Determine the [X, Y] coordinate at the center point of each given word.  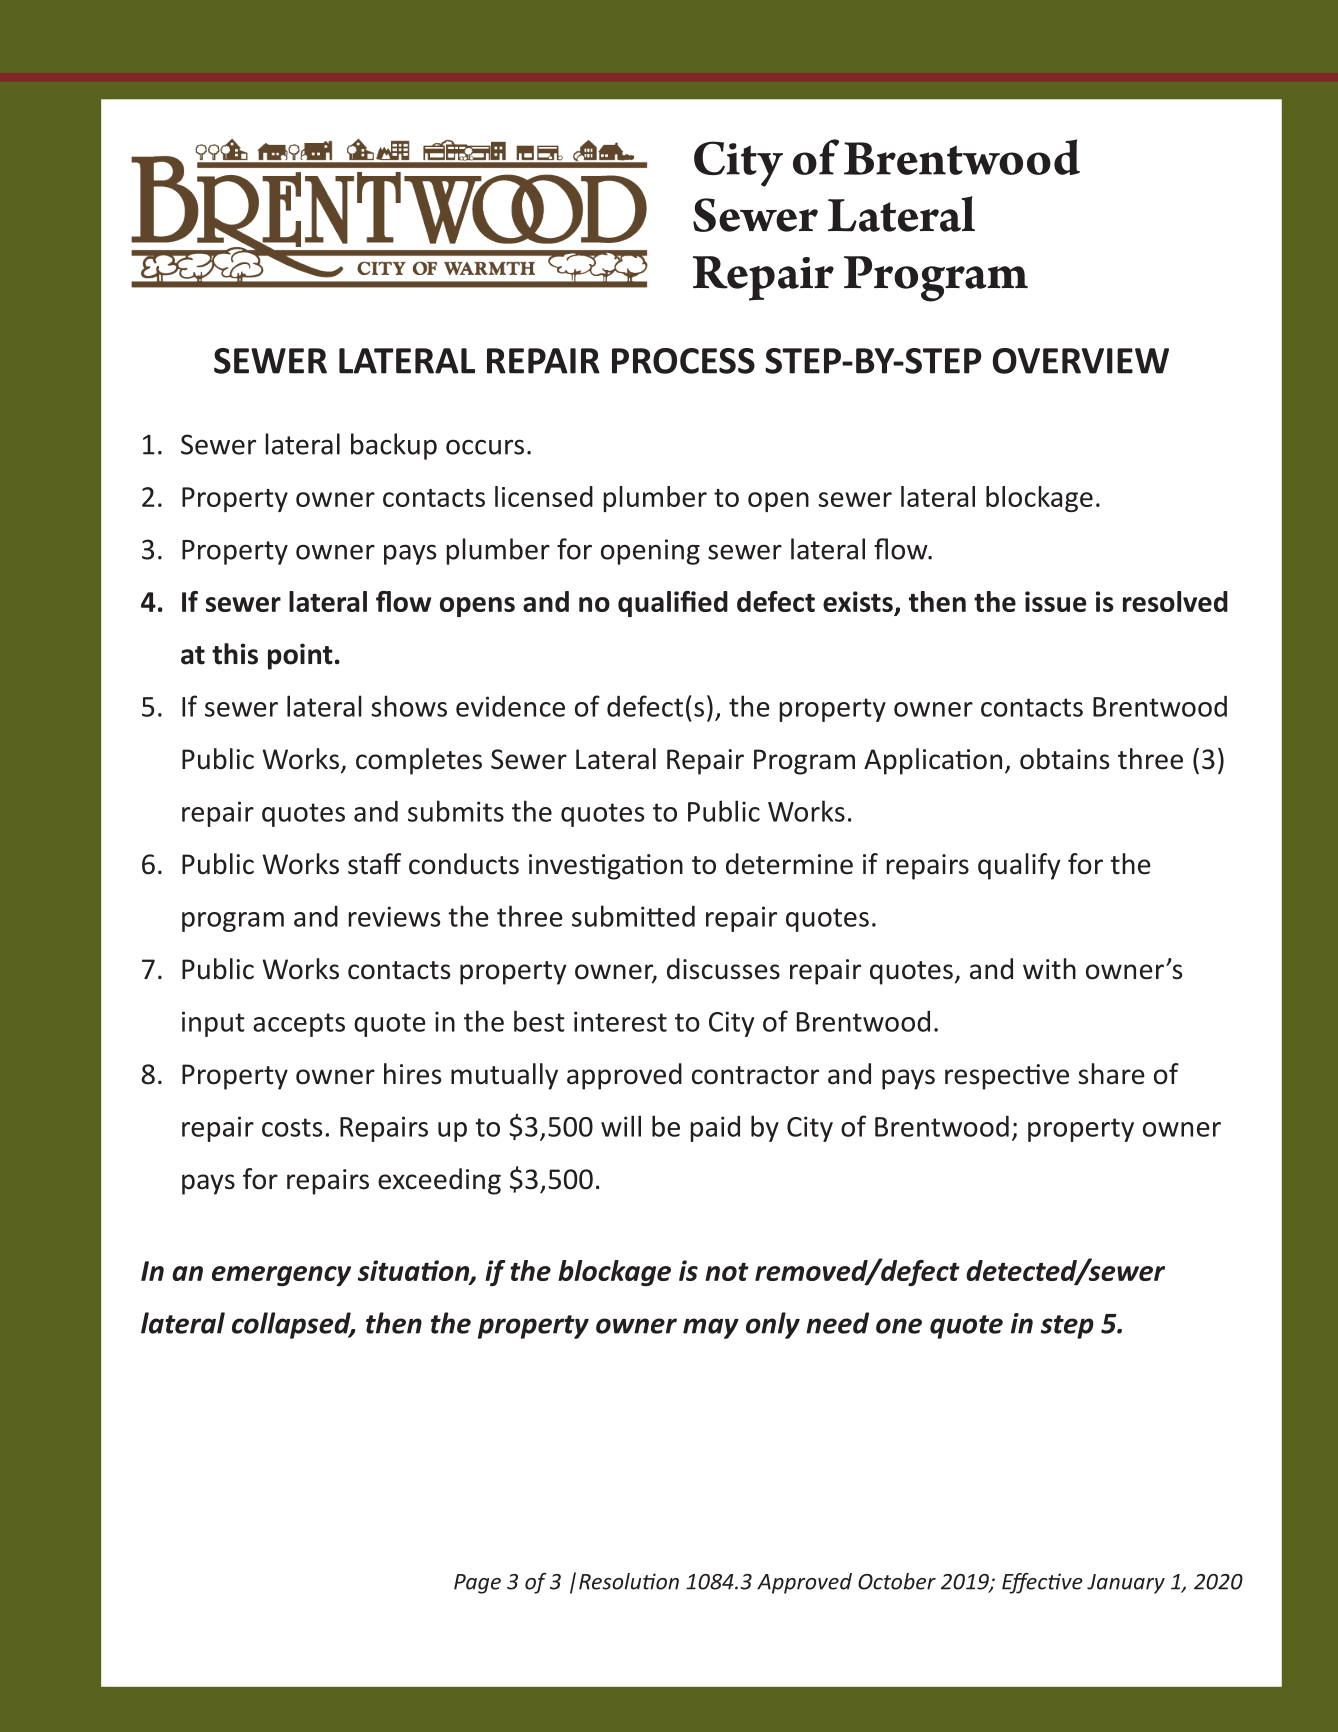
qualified [673, 604]
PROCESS [683, 361]
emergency [281, 1276]
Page [477, 1584]
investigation [606, 867]
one [899, 1326]
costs [292, 1127]
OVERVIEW [1081, 361]
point [300, 656]
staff [374, 864]
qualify [1019, 866]
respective [1007, 1077]
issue [1055, 601]
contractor [755, 1075]
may [711, 1328]
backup [394, 446]
